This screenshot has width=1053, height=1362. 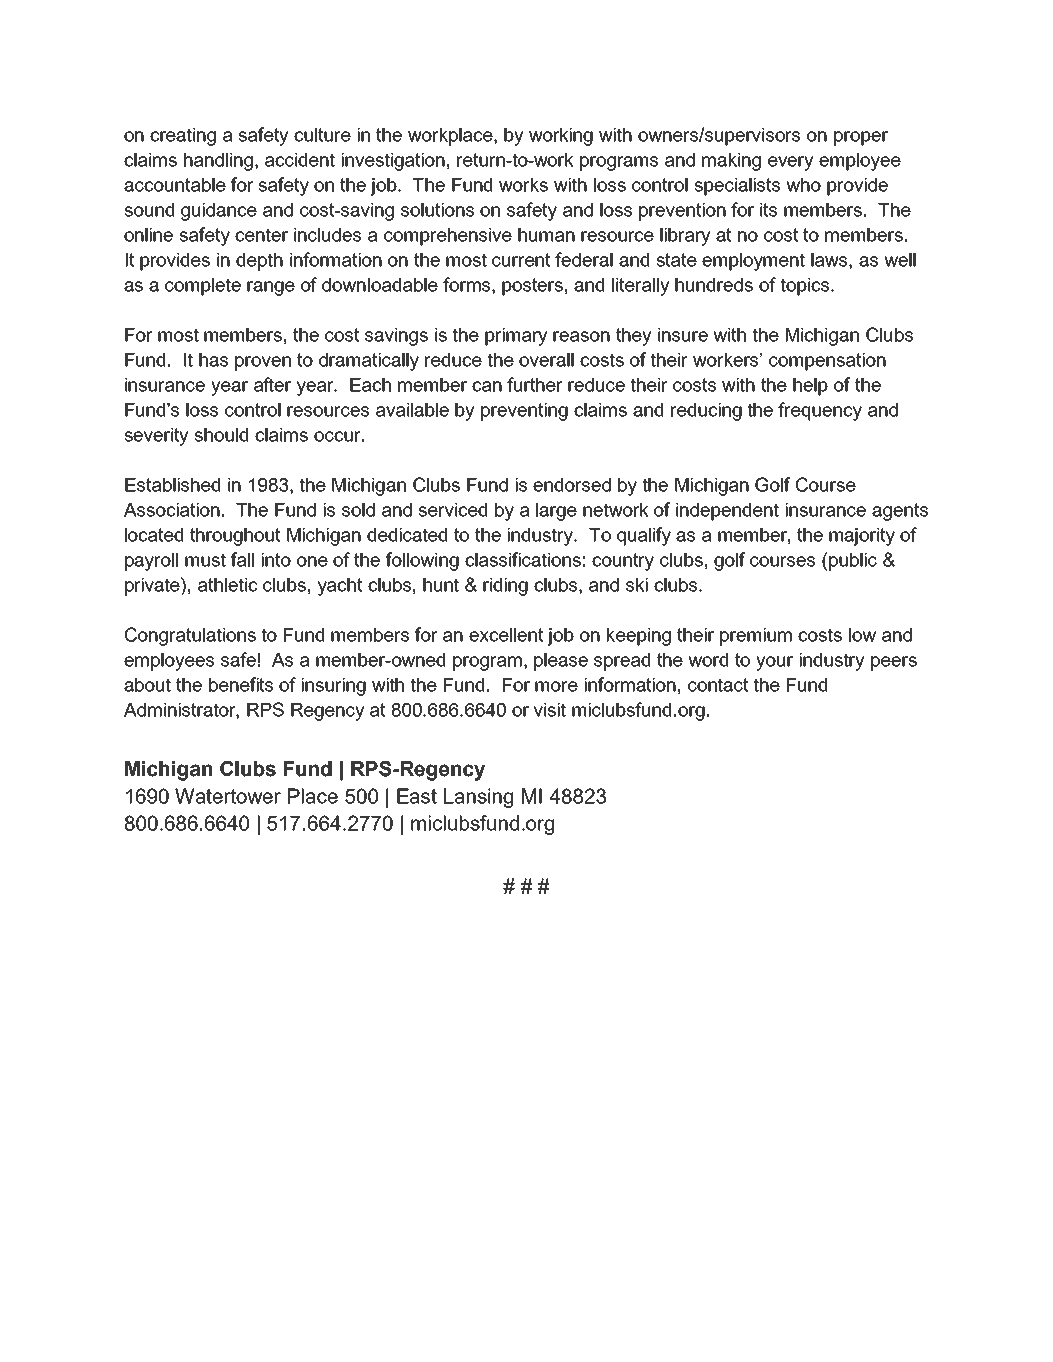 What do you see at coordinates (806, 287) in the screenshot?
I see `topics` at bounding box center [806, 287].
